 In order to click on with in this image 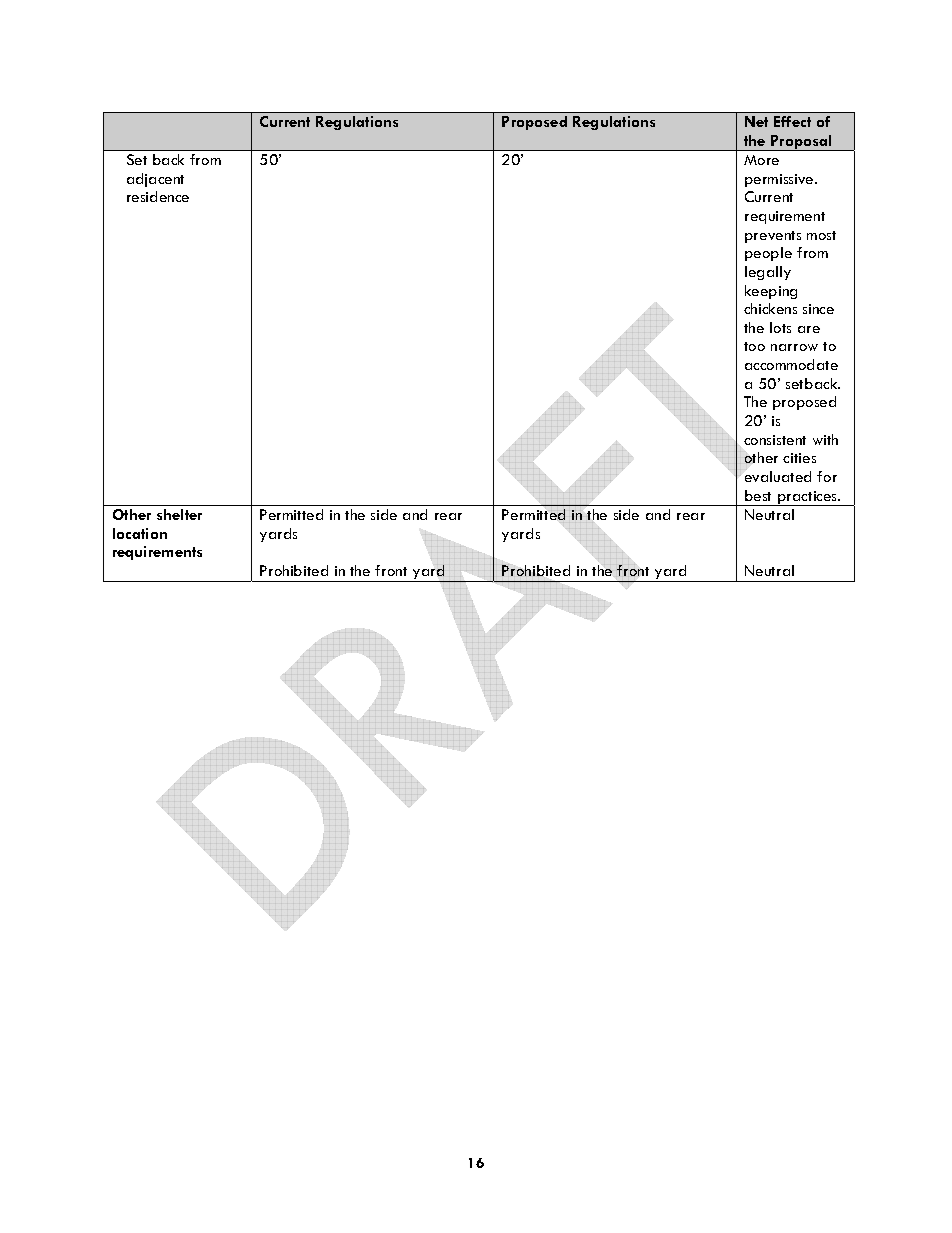, I will do `click(825, 439)`.
